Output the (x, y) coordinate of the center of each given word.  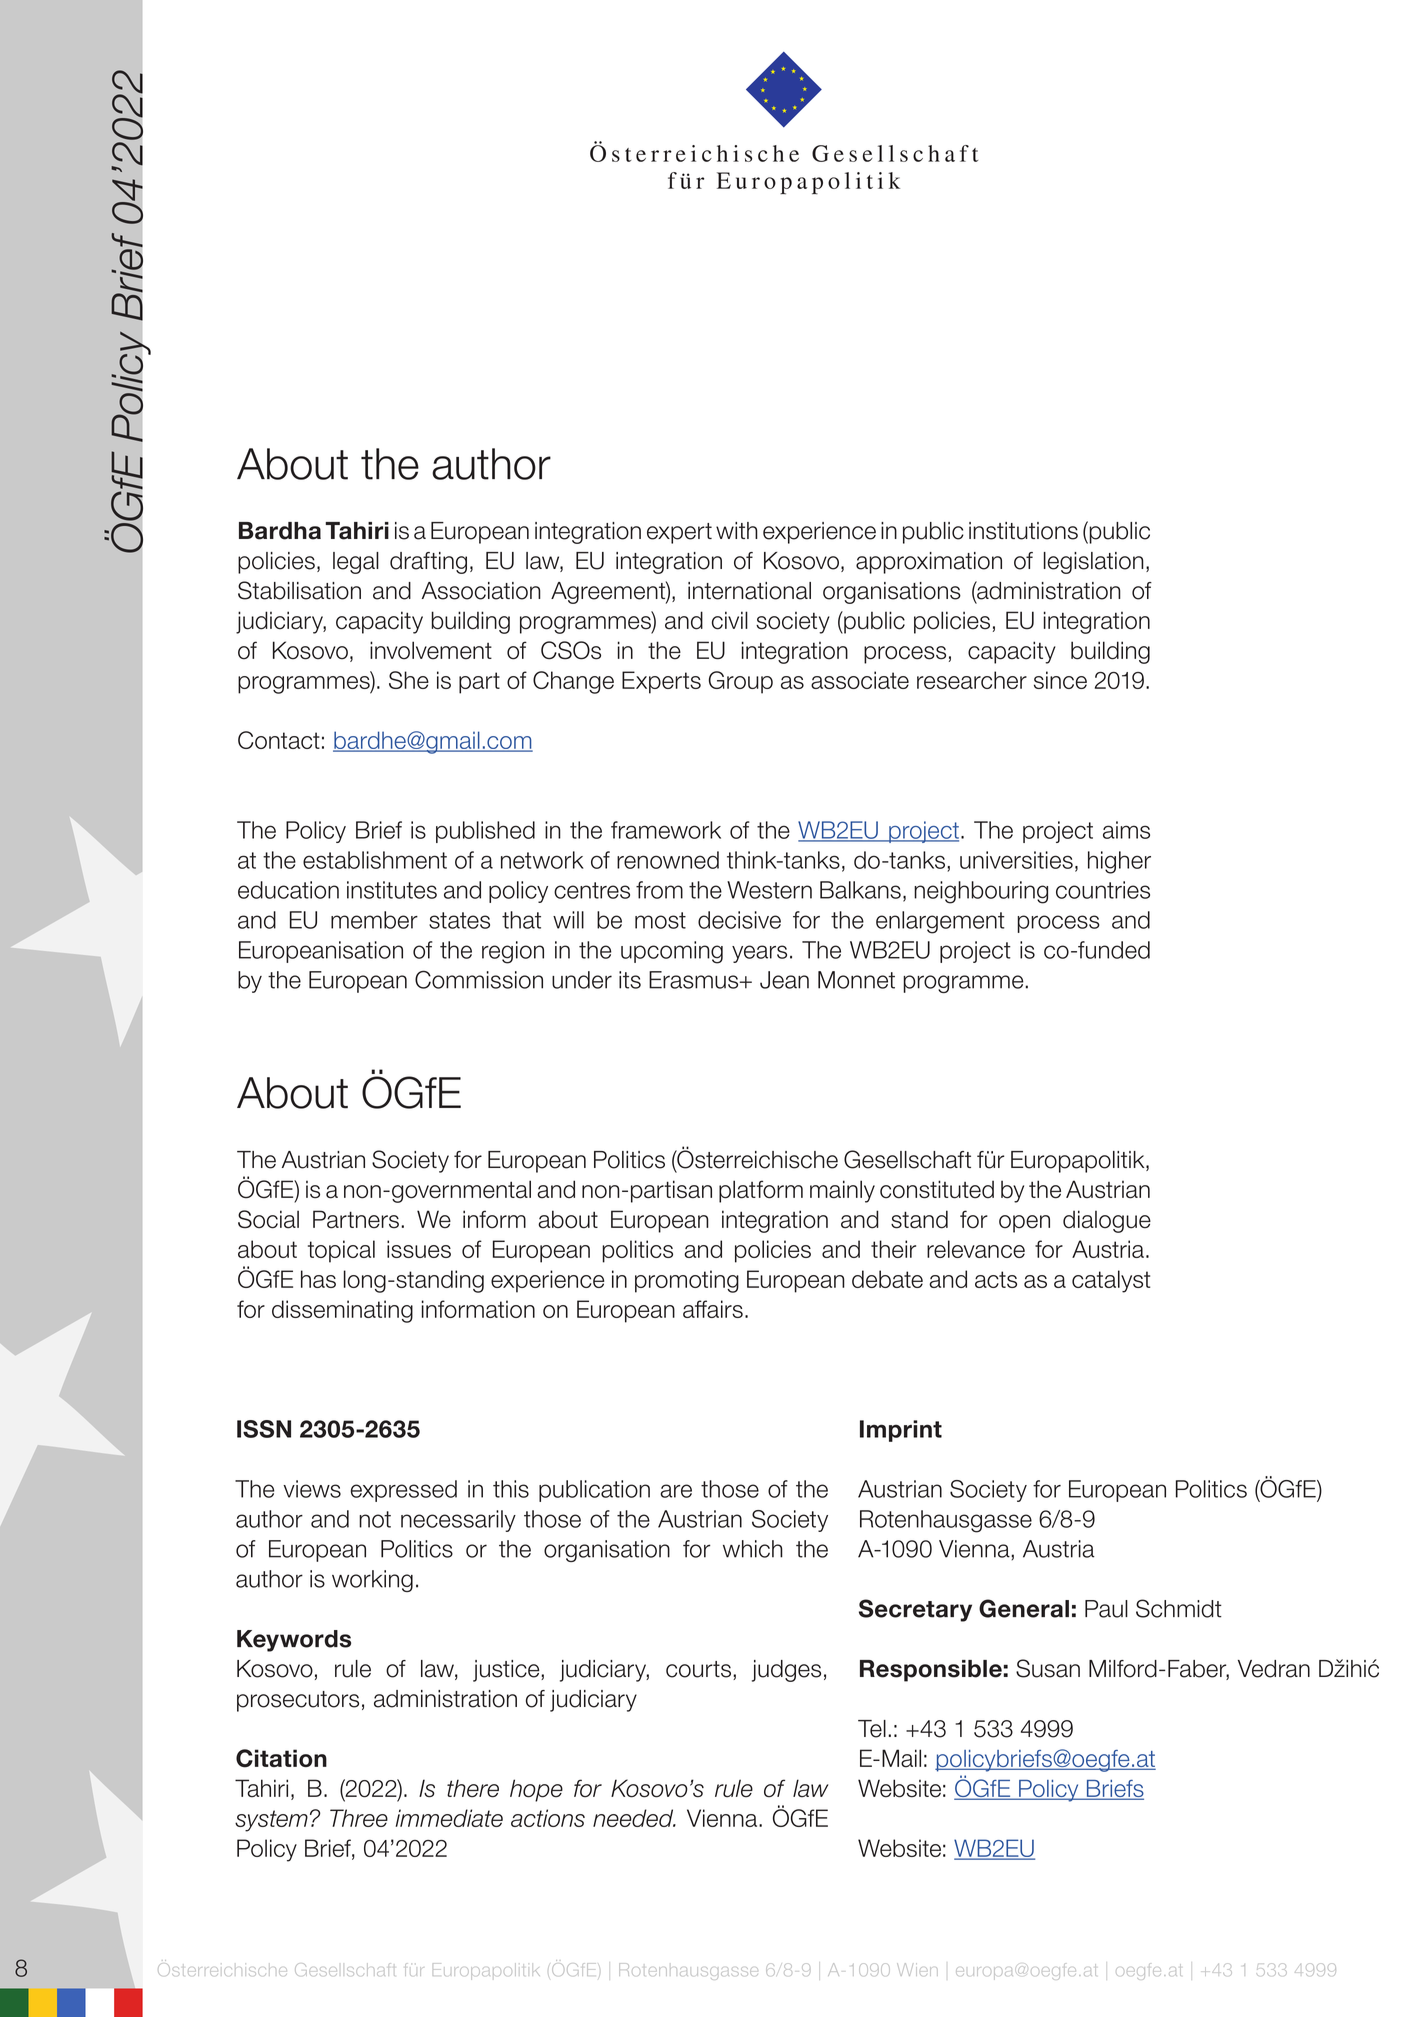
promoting (687, 1281)
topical (341, 1251)
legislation (1094, 563)
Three (359, 1818)
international (749, 591)
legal (356, 563)
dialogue (1107, 1221)
